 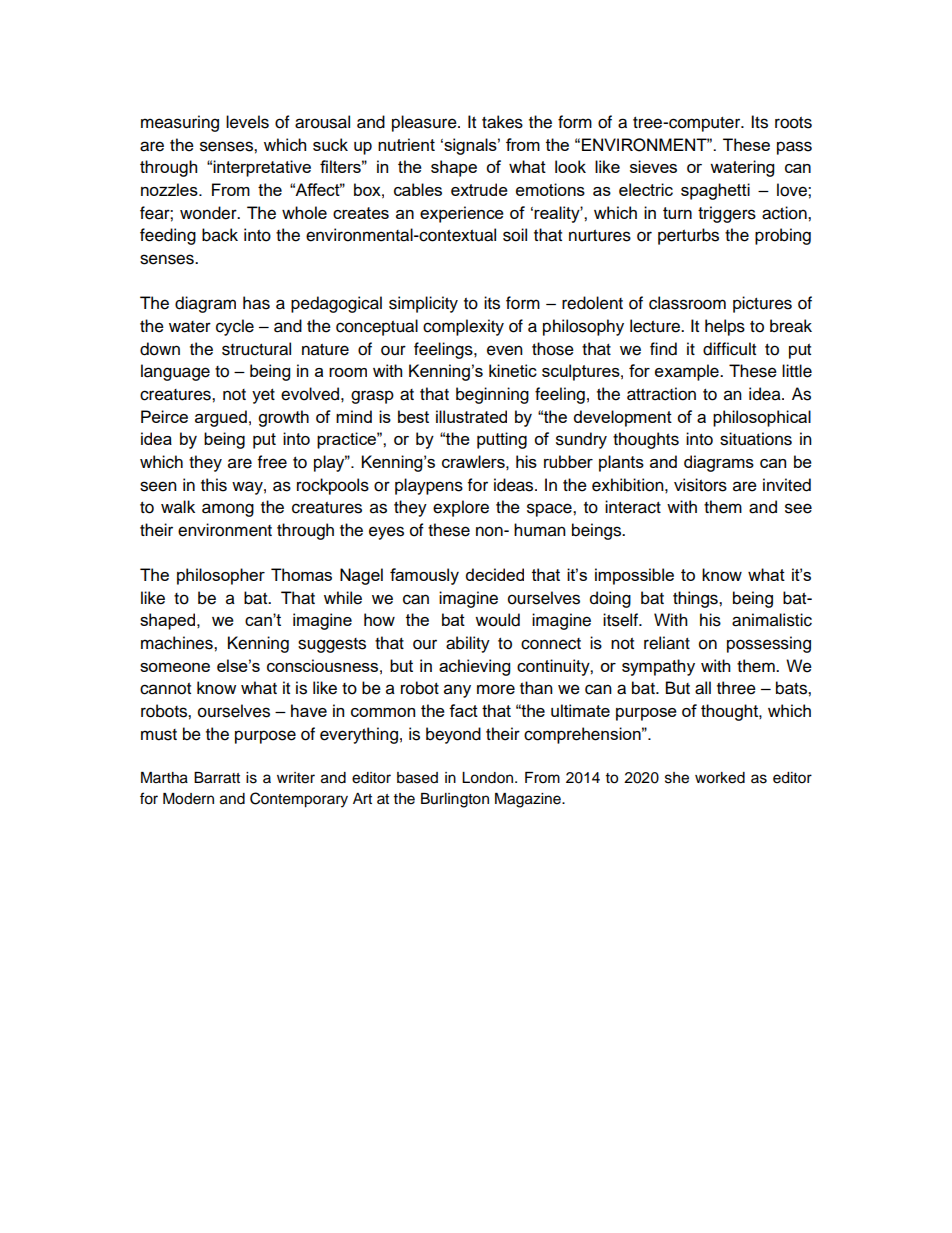 I want to click on Barratt, so click(x=217, y=778).
